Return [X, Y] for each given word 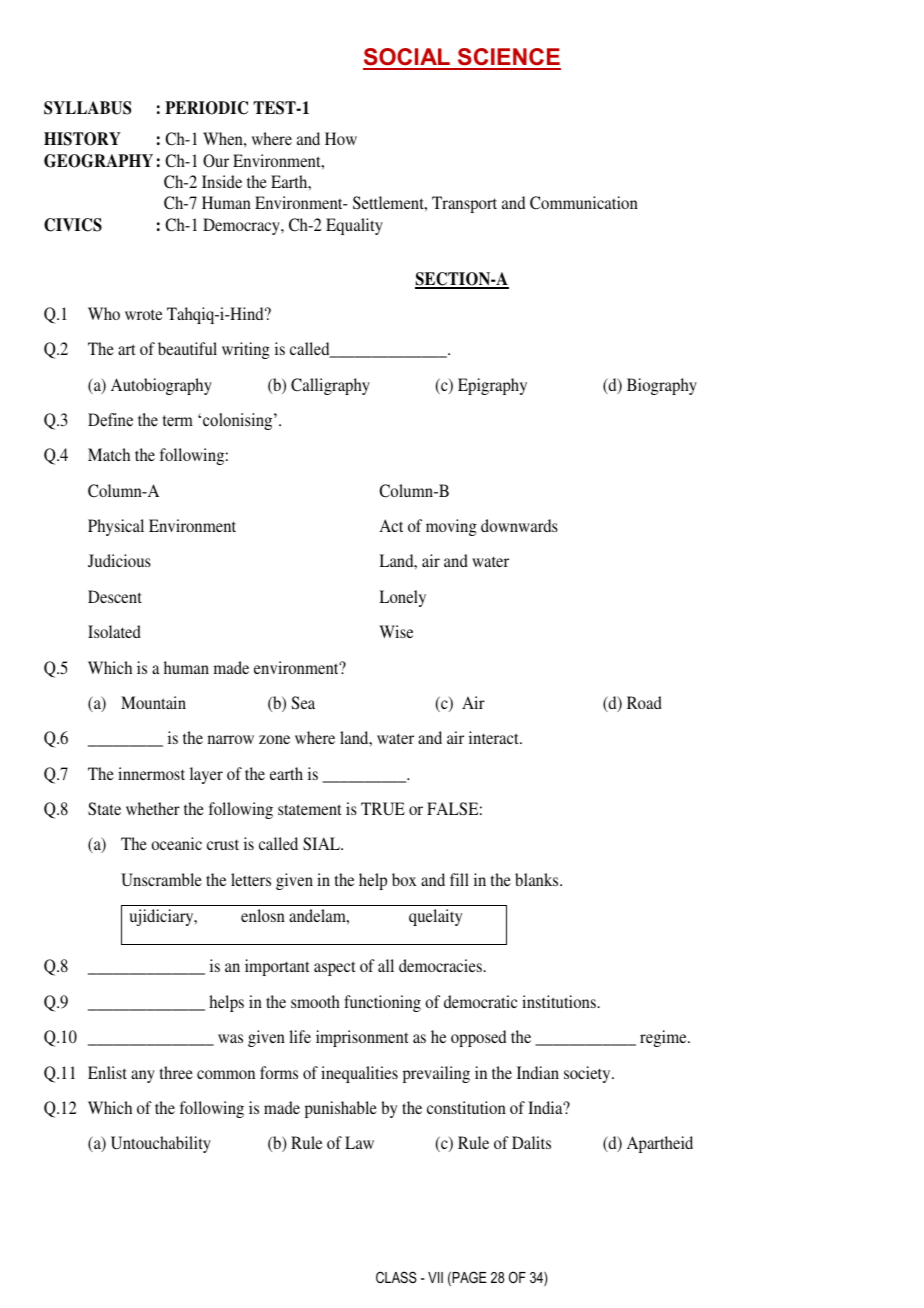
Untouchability [161, 1144]
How [341, 138]
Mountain [153, 702]
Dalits [531, 1142]
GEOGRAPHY [98, 161]
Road [644, 702]
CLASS [396, 1277]
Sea [303, 702]
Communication [584, 203]
